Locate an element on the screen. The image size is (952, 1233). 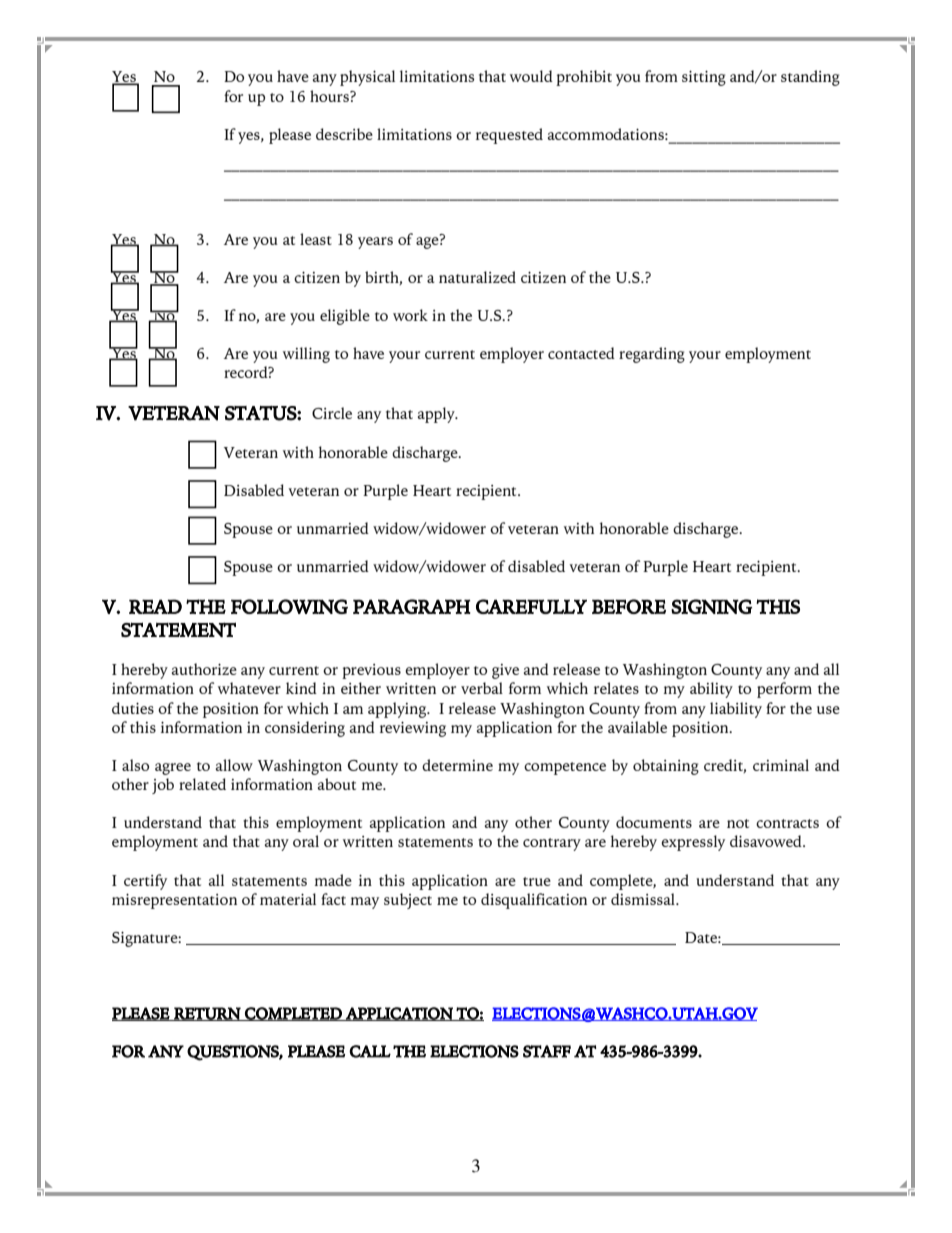
regarding is located at coordinates (652, 355).
